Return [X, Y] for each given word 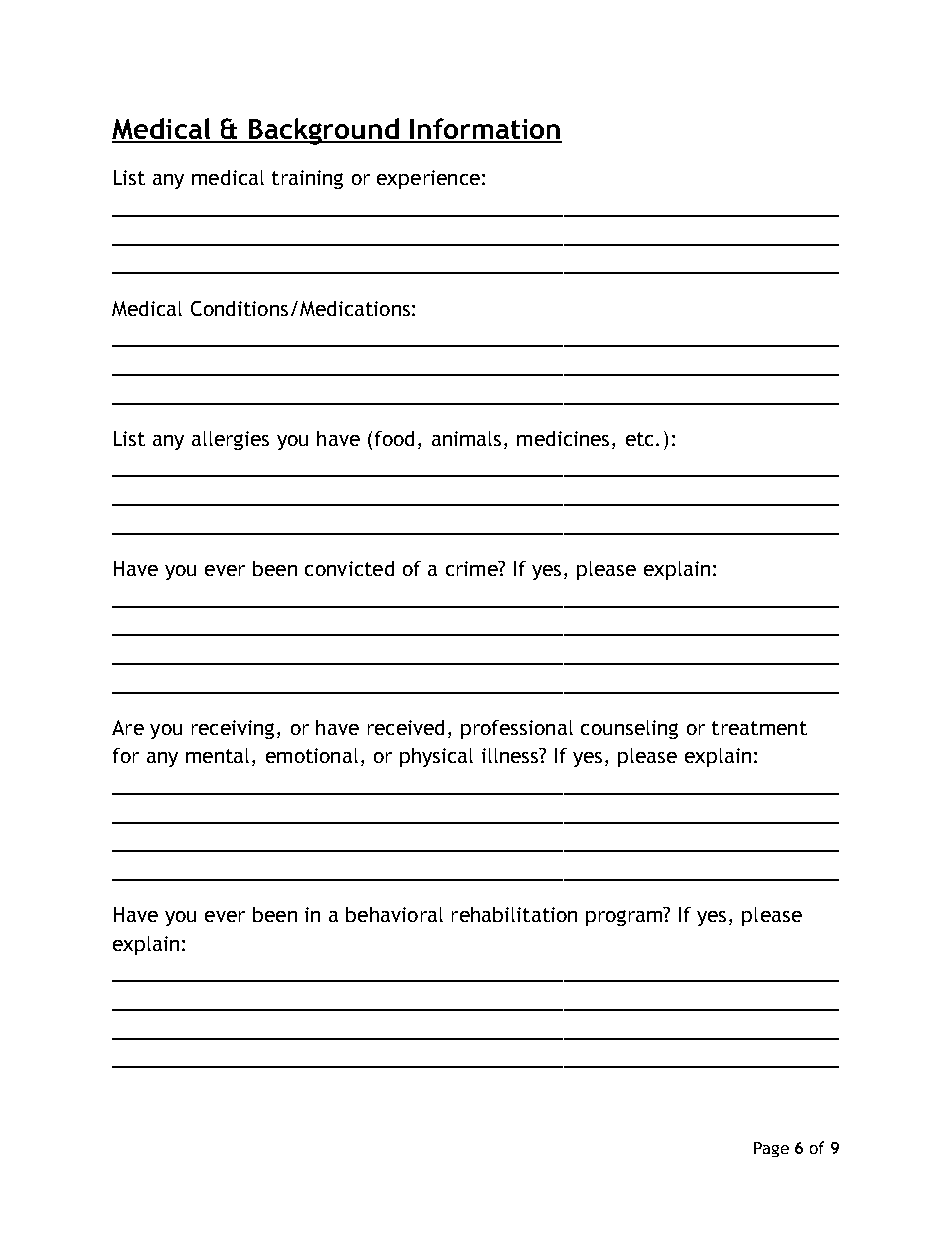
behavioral [394, 914]
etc [641, 439]
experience [428, 179]
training [307, 179]
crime [473, 568]
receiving [233, 729]
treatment [759, 728]
